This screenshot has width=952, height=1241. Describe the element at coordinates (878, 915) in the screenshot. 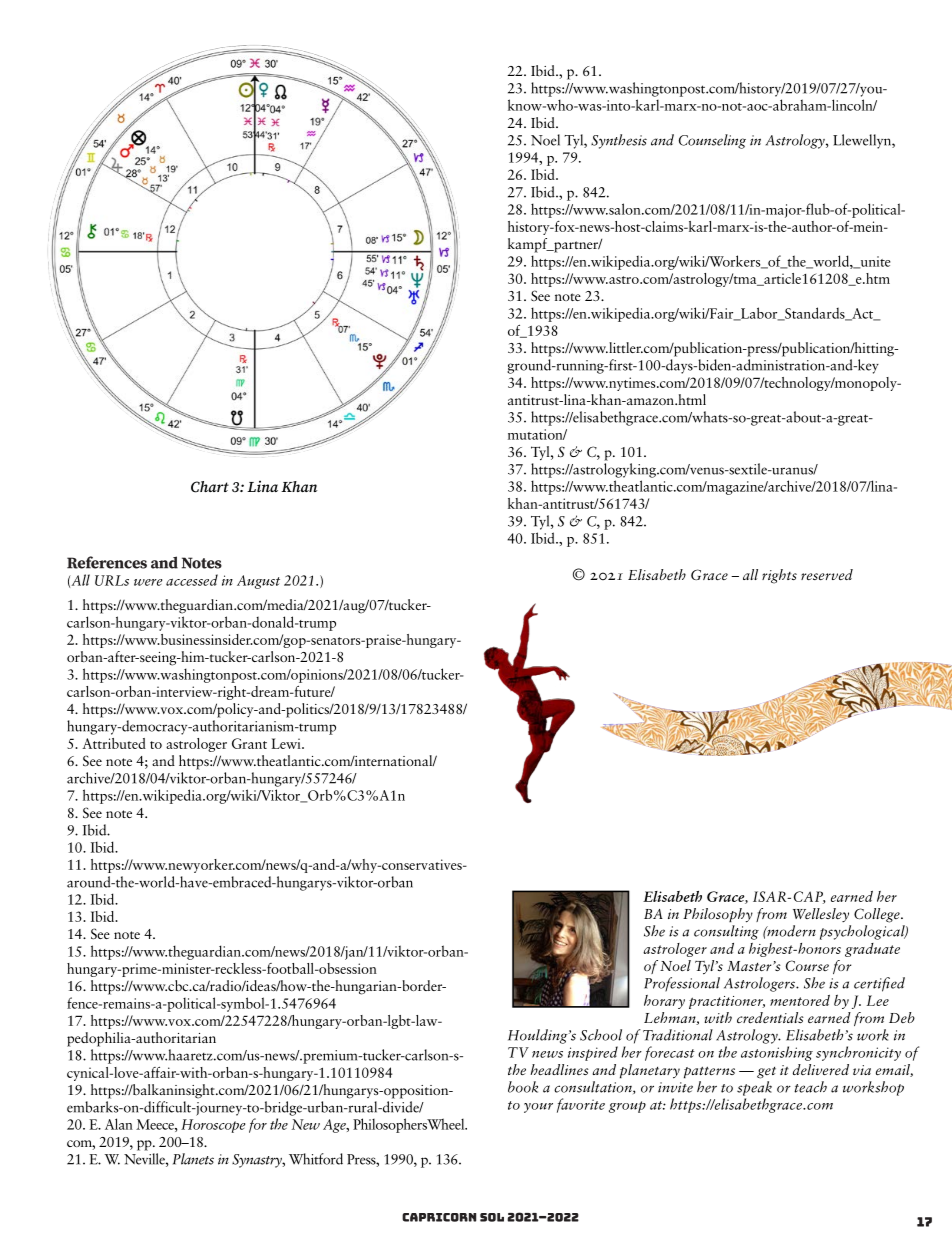

I see `College` at that location.
